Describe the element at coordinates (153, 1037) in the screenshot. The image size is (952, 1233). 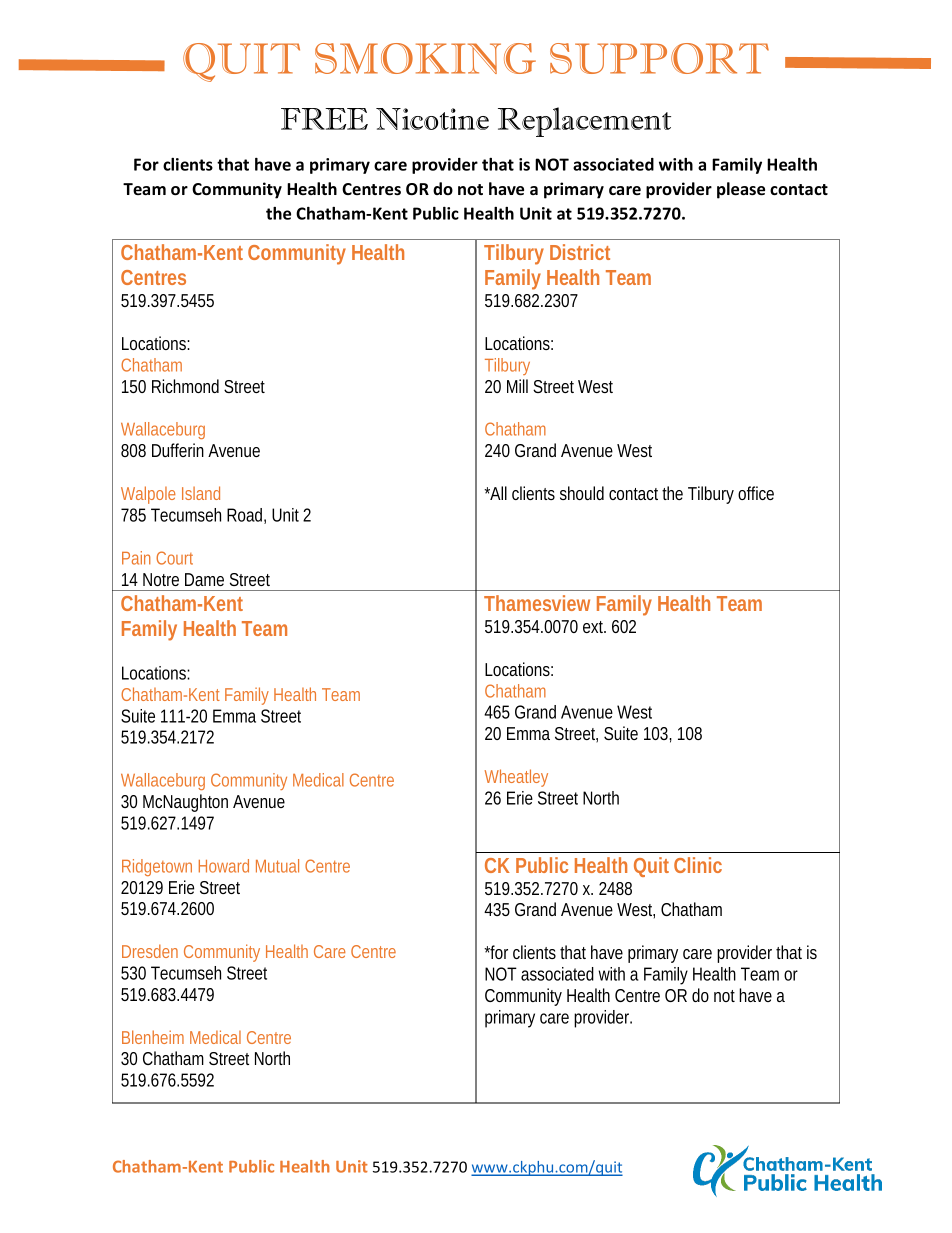
I see `Blenheim` at that location.
